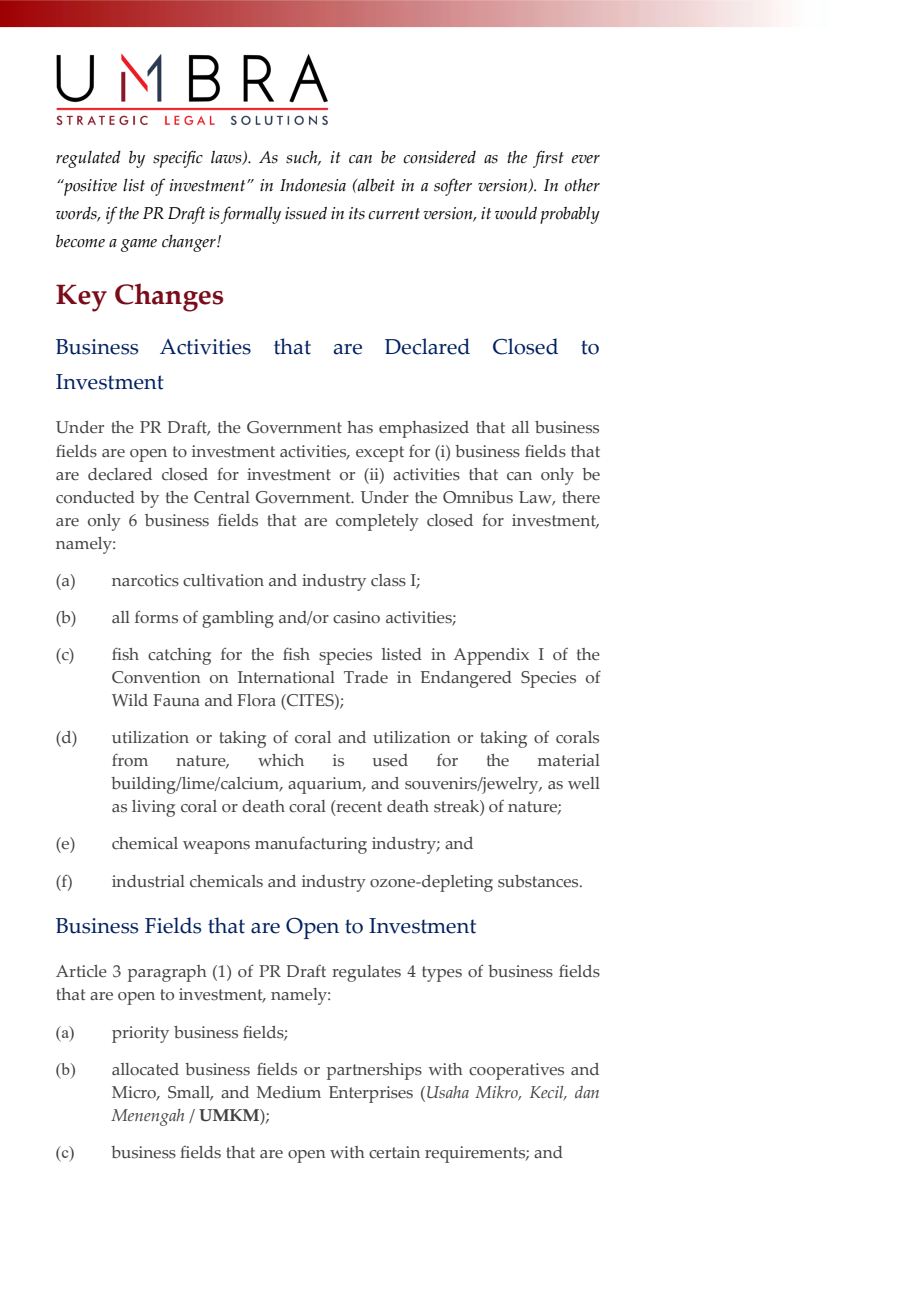  I want to click on would, so click(516, 213).
